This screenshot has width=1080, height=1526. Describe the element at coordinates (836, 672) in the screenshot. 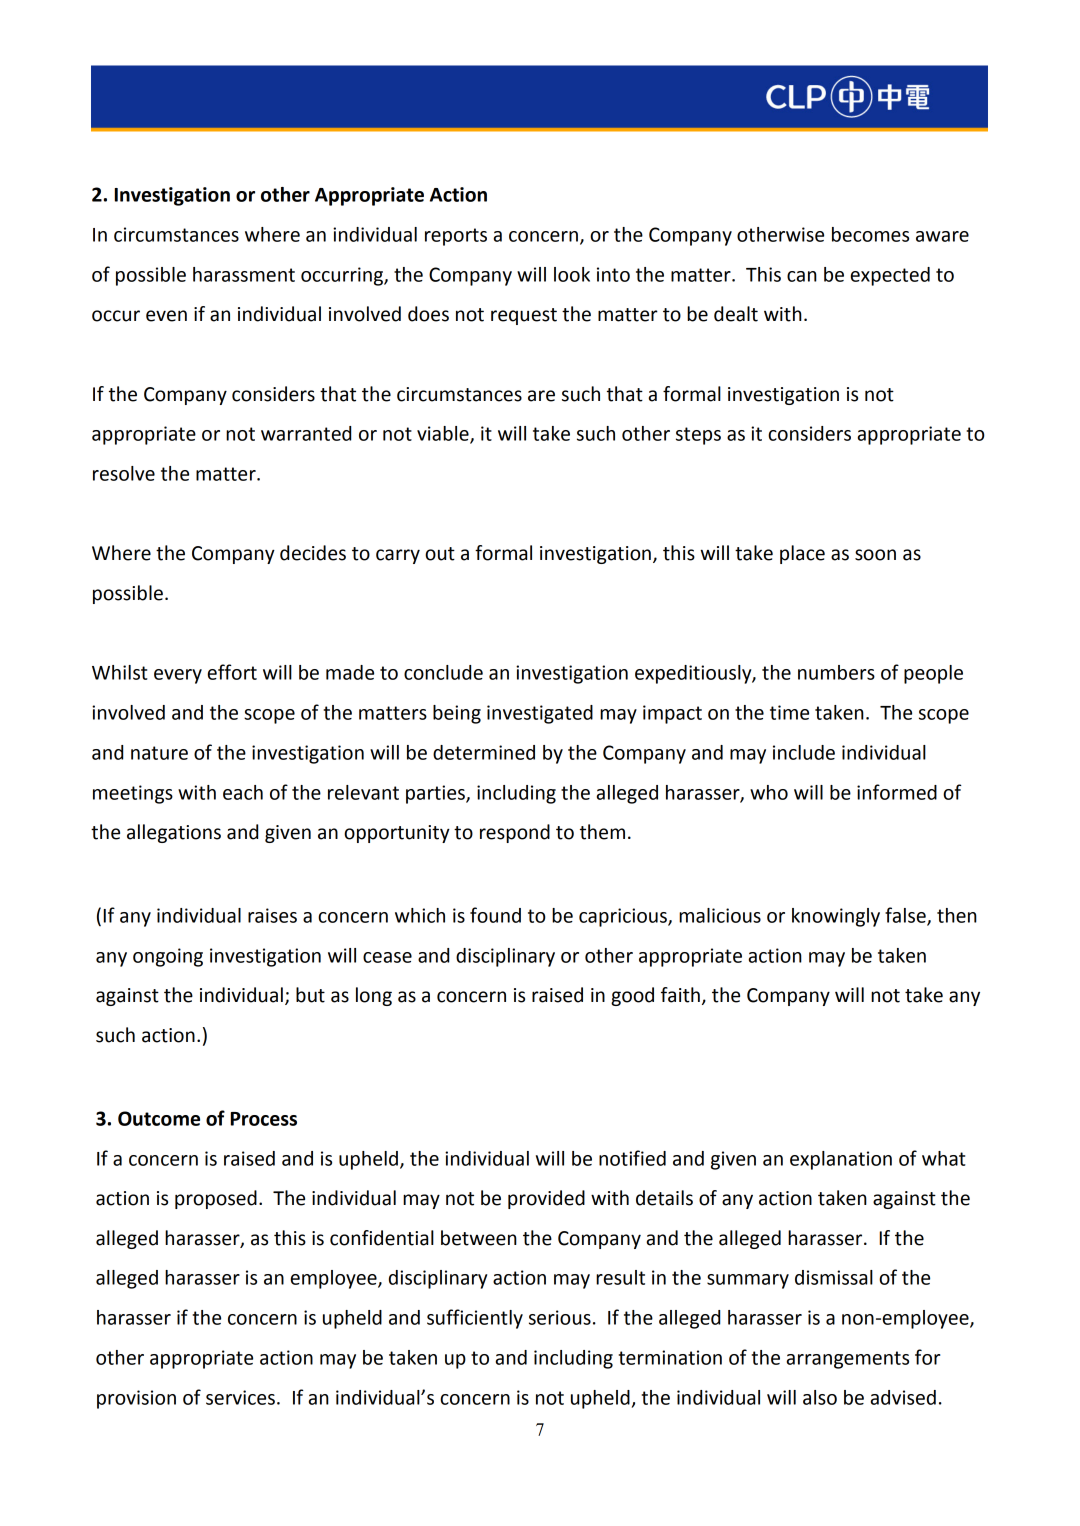

I see `numbers` at that location.
